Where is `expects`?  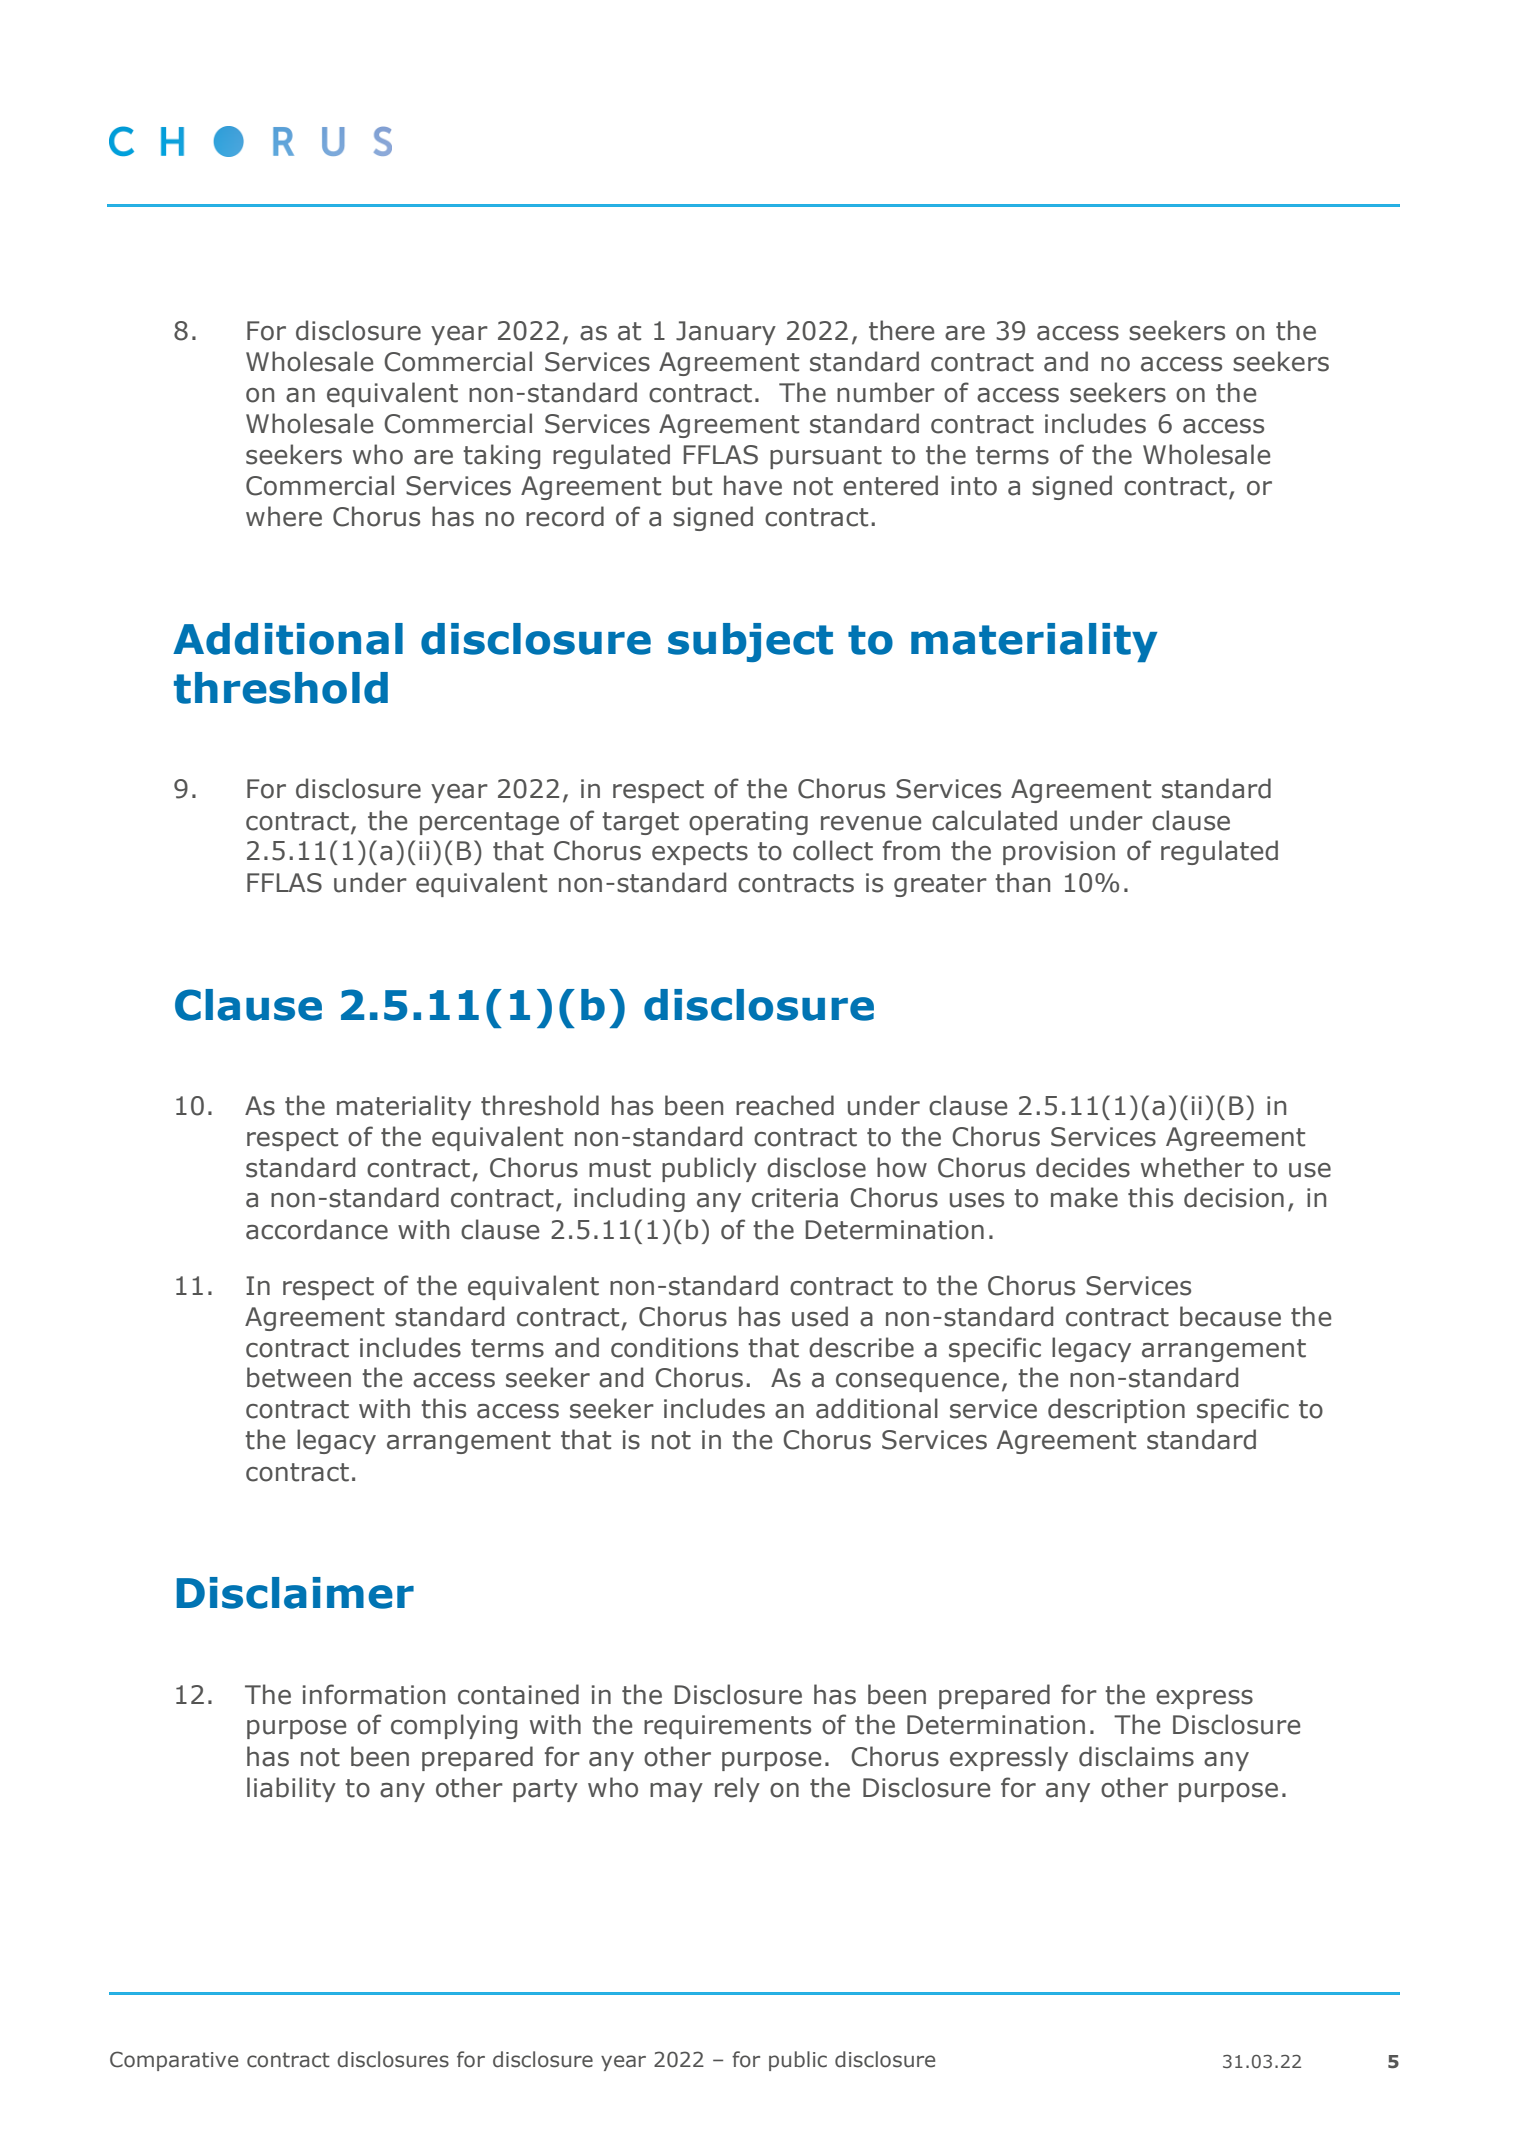
expects is located at coordinates (700, 853).
